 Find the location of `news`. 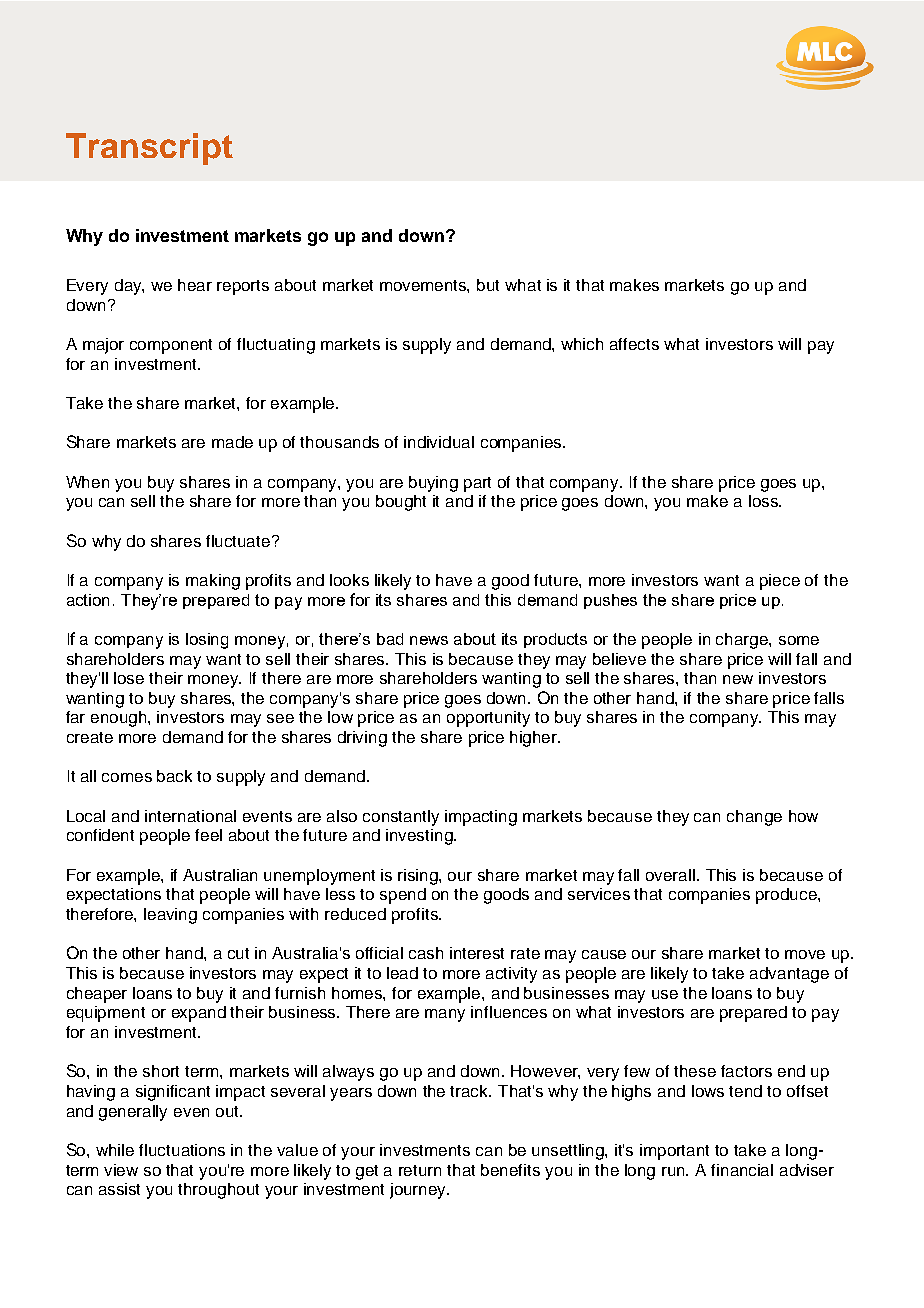

news is located at coordinates (429, 640).
